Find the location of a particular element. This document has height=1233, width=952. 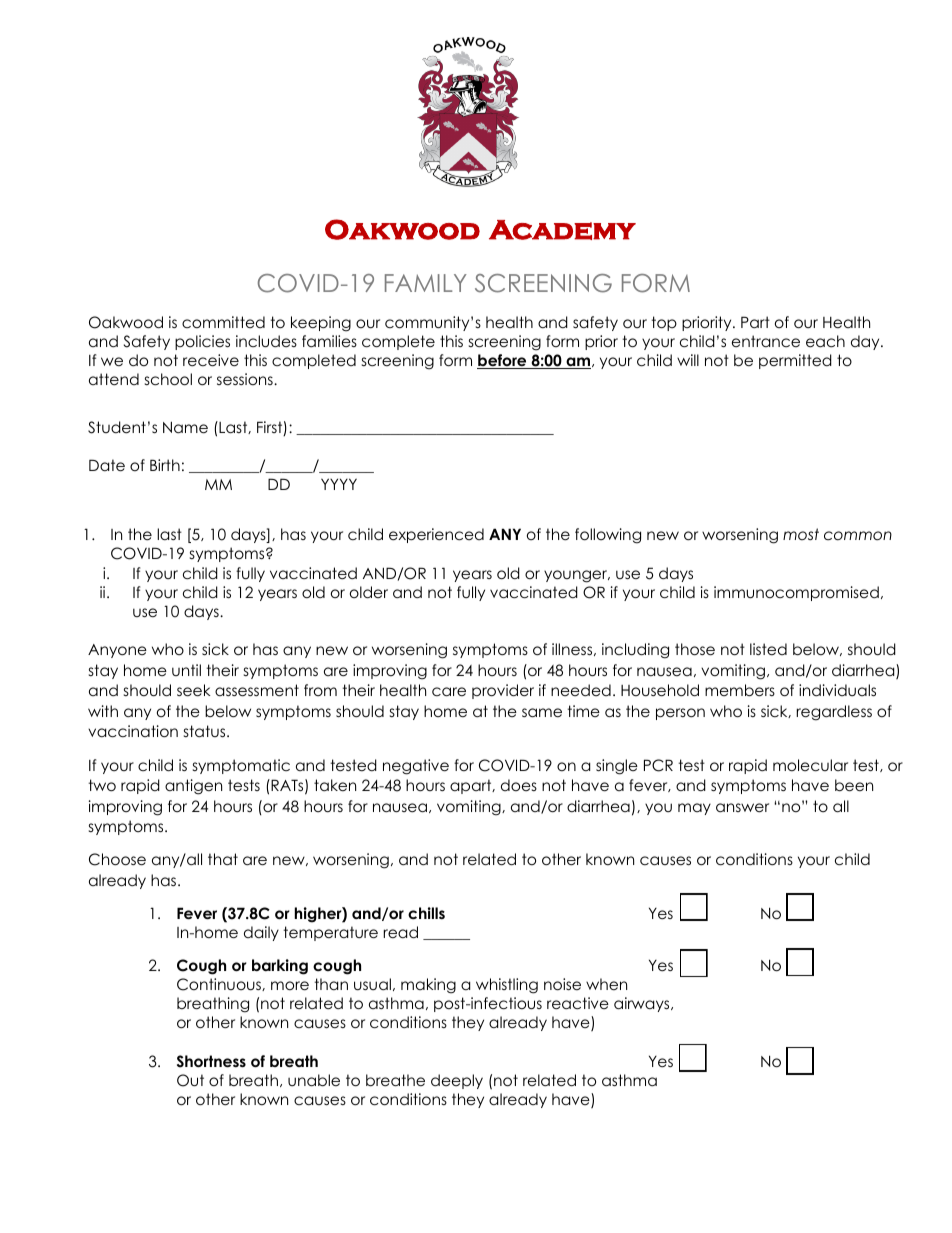

most is located at coordinates (801, 534).
